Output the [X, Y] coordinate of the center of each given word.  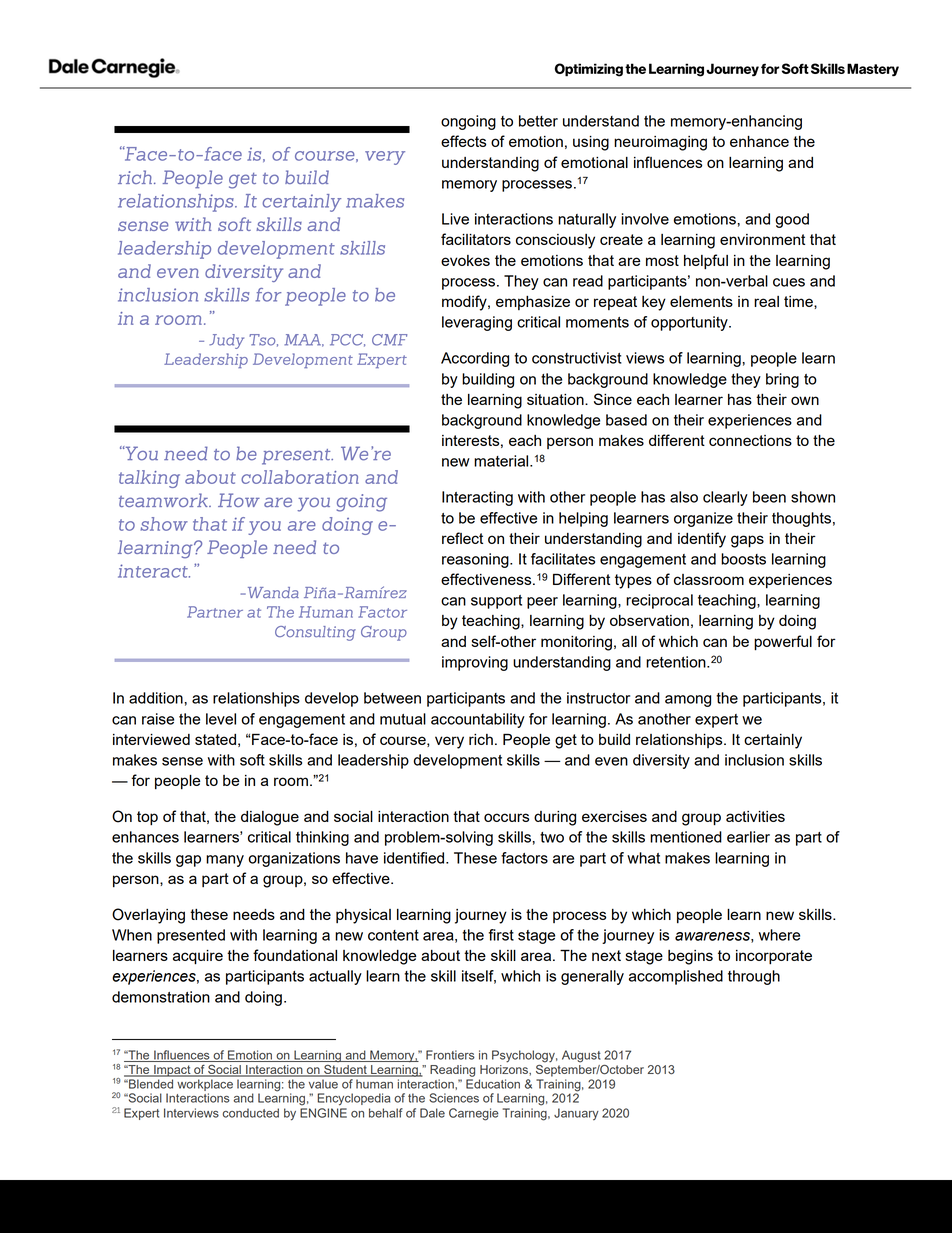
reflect [462, 538]
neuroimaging [660, 143]
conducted [251, 1113]
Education [493, 1084]
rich [481, 739]
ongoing [468, 122]
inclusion [754, 760]
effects [463, 141]
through [754, 977]
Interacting [477, 498]
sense [182, 761]
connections [750, 440]
